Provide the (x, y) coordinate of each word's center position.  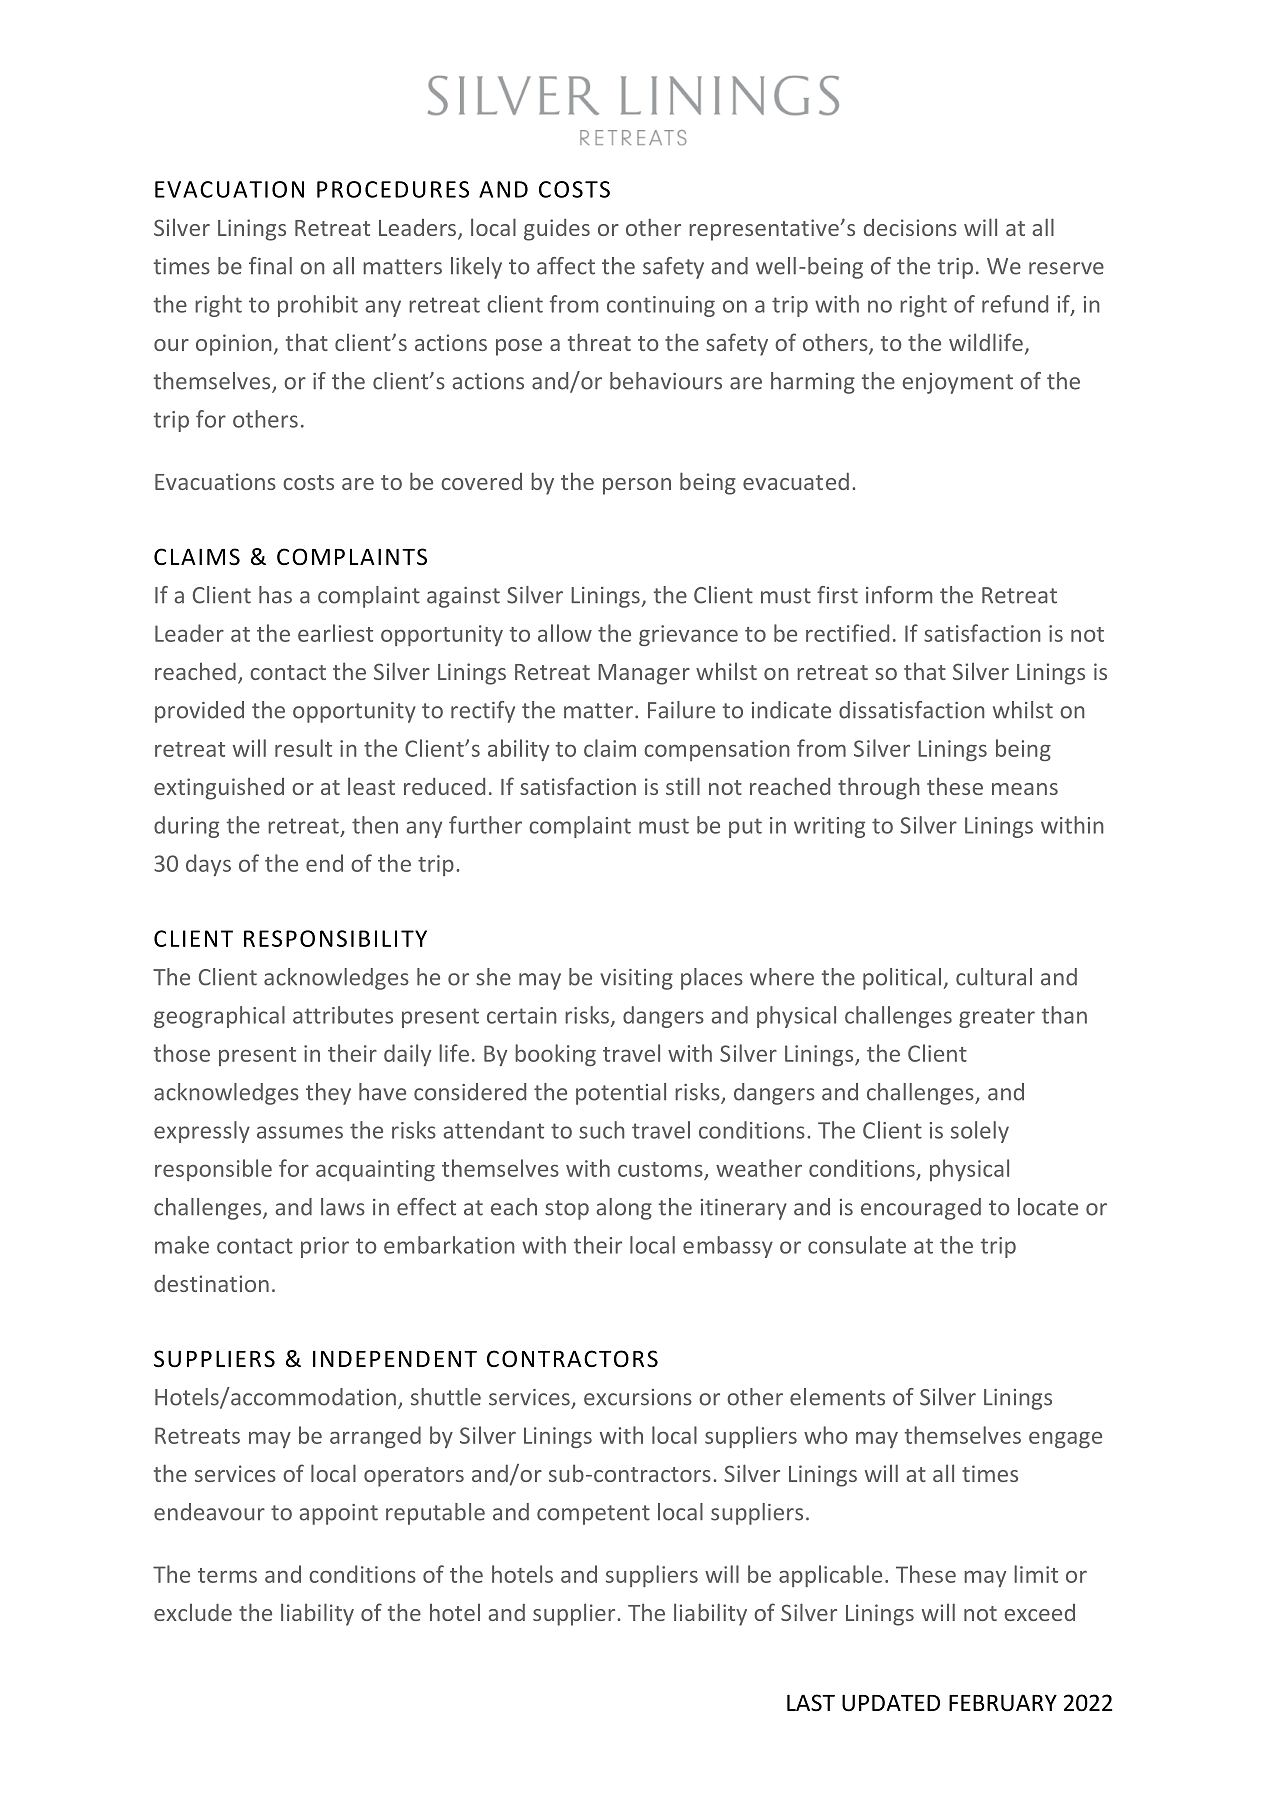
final (270, 266)
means (1025, 789)
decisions (910, 227)
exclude (193, 1612)
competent (593, 1515)
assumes (300, 1132)
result (303, 748)
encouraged (921, 1209)
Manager (644, 674)
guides (557, 230)
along (624, 1209)
